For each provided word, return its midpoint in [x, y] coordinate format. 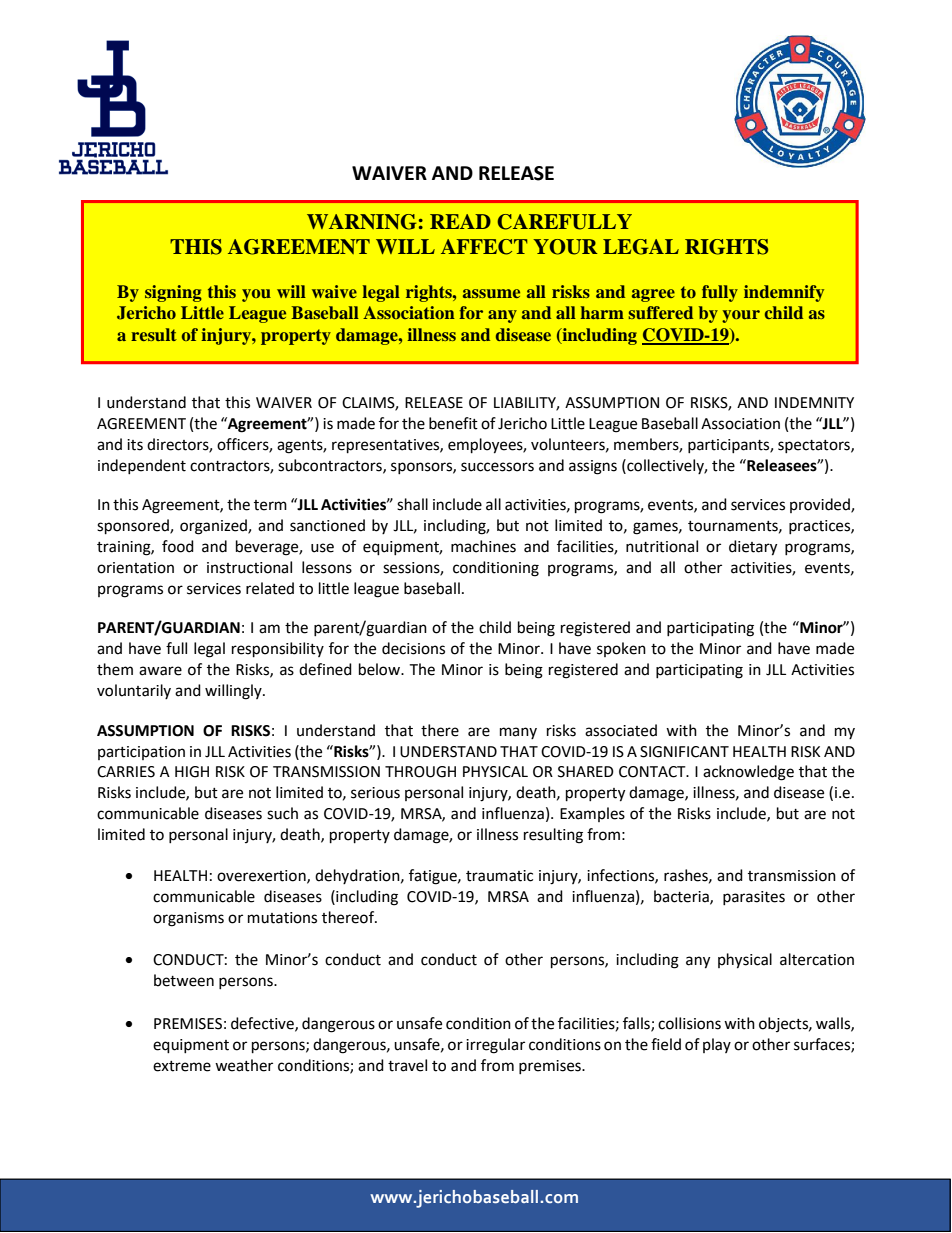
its [135, 445]
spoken [621, 649]
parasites [754, 898]
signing [173, 293]
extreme [182, 1066]
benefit [453, 423]
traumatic [499, 876]
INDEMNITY [814, 402]
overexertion [262, 876]
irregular [495, 1046]
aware [160, 671]
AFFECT [484, 247]
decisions [413, 648]
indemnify [784, 293]
